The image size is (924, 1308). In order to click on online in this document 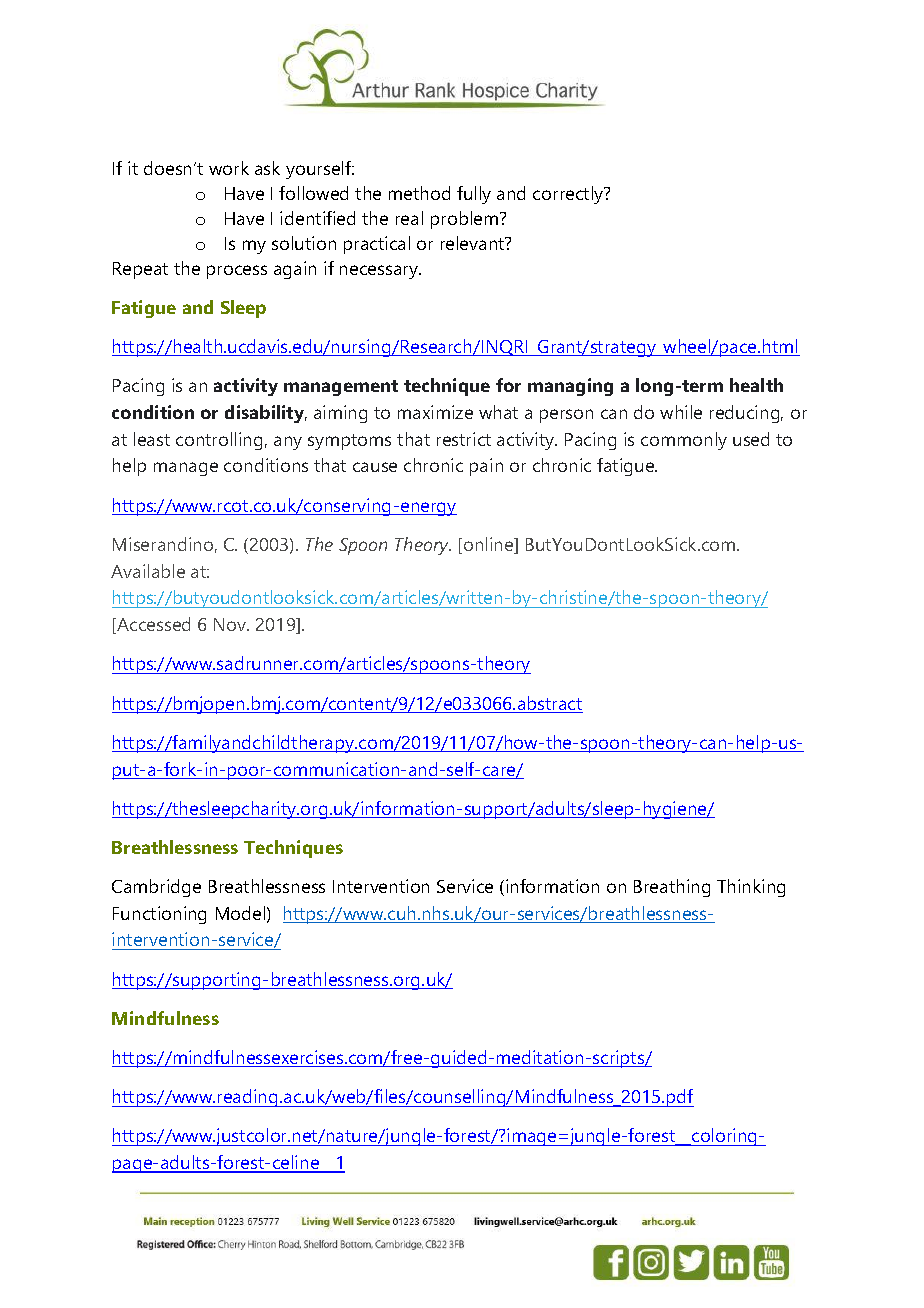, I will do `click(490, 545)`.
